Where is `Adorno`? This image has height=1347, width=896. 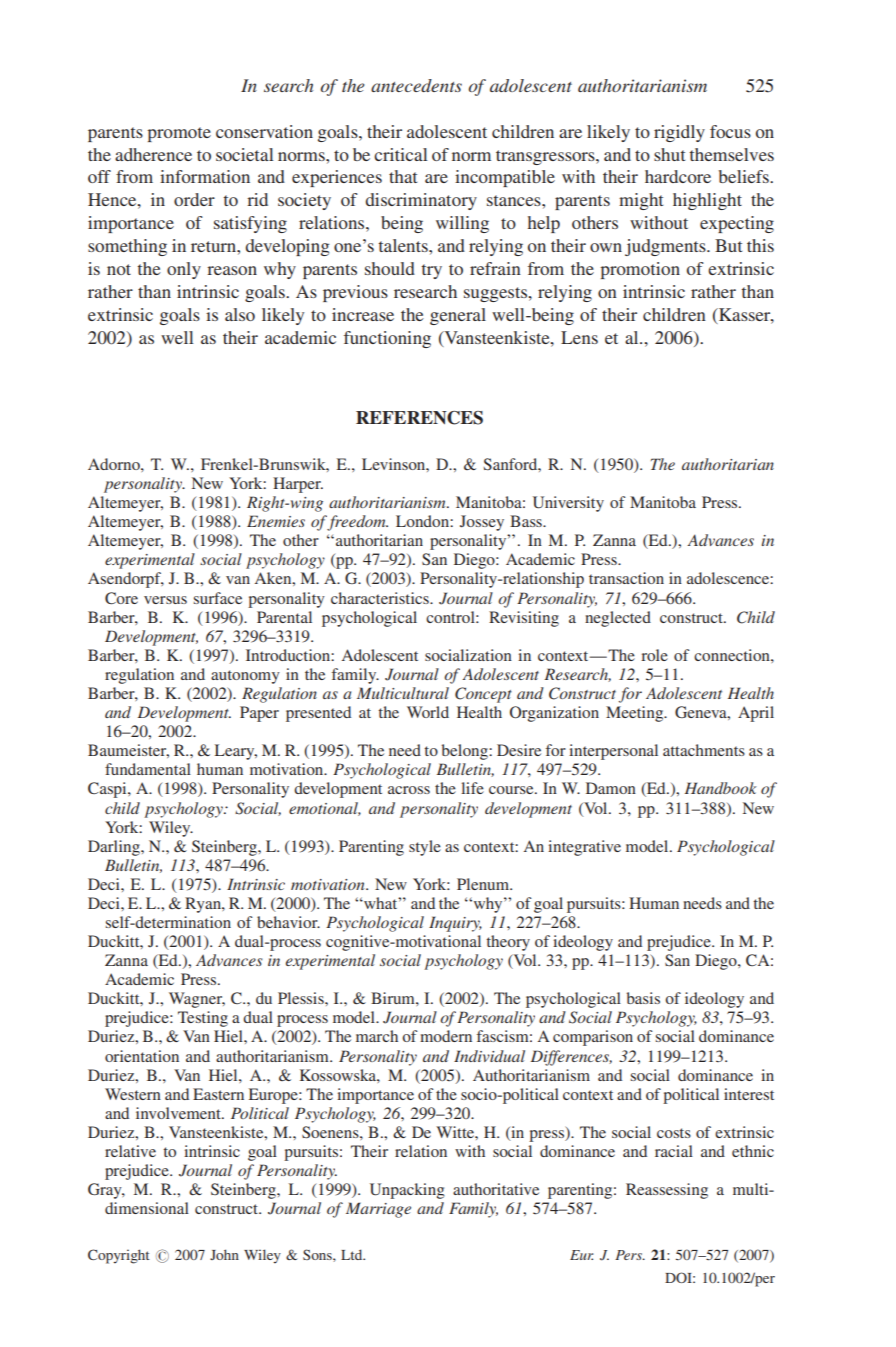 Adorno is located at coordinates (115, 464).
